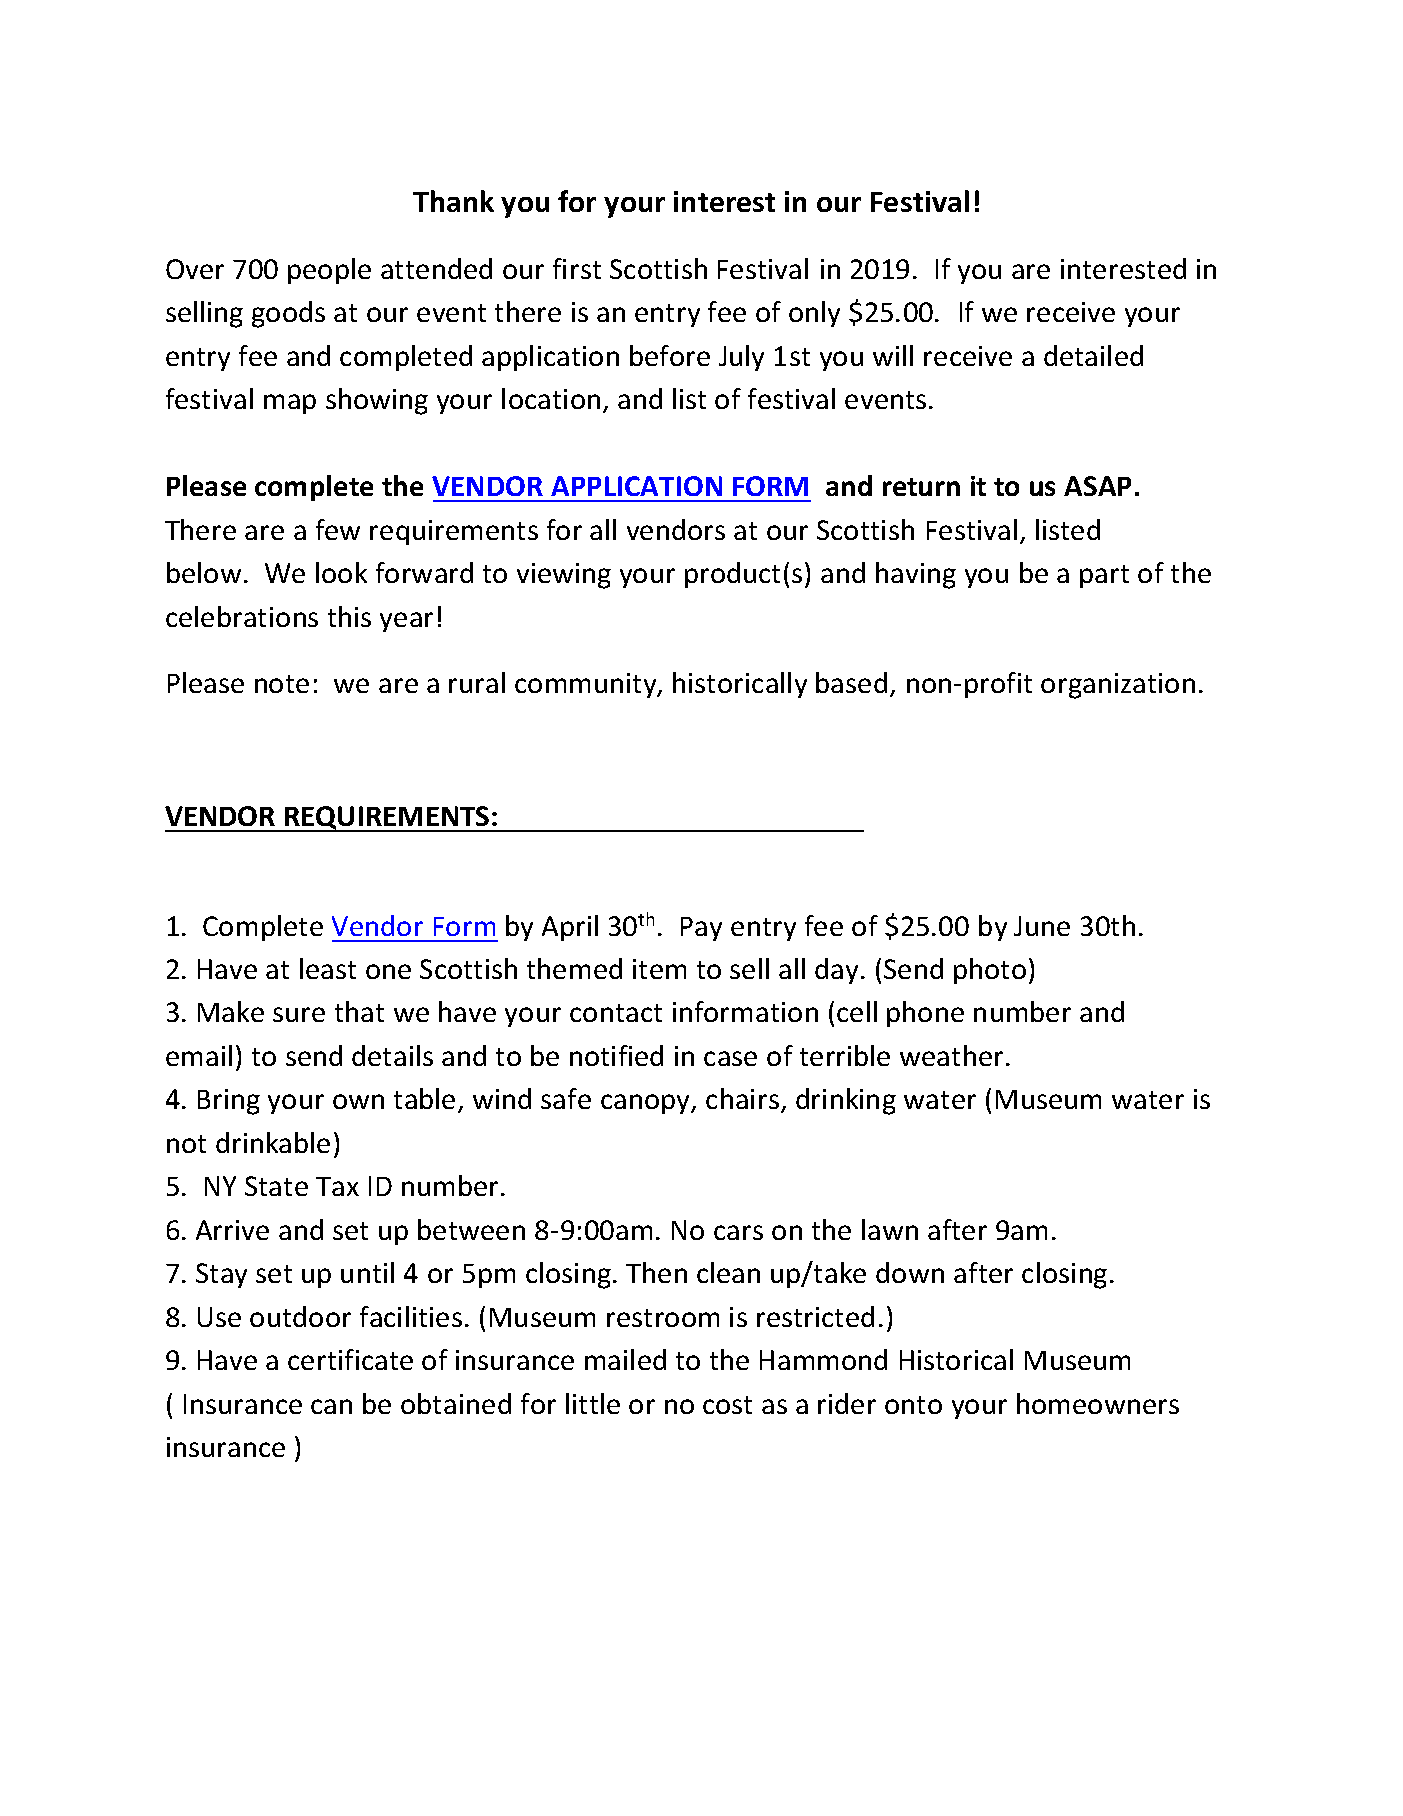  What do you see at coordinates (564, 576) in the document?
I see `viewing` at bounding box center [564, 576].
